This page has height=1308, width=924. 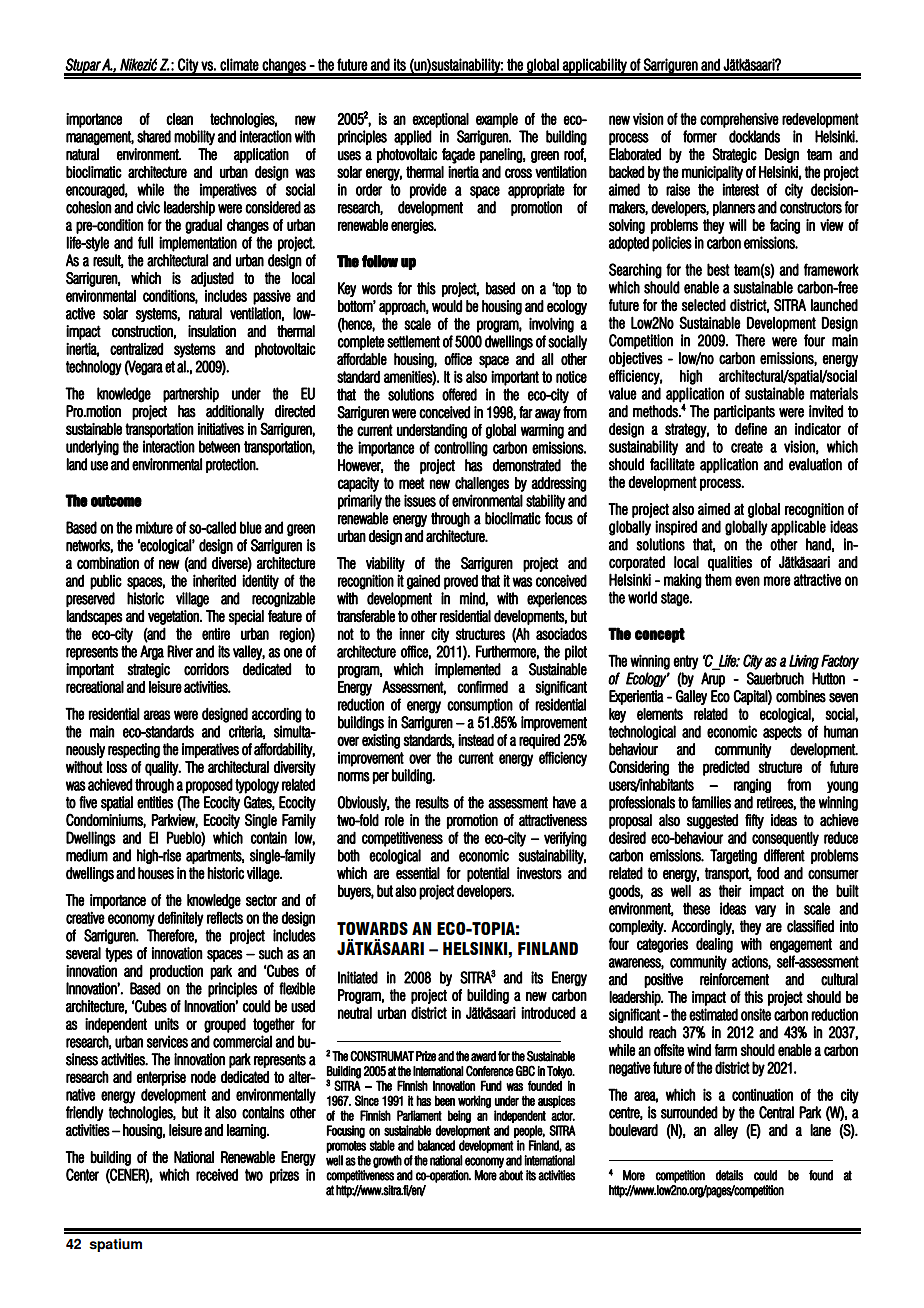 What do you see at coordinates (181, 919) in the page?
I see `definitely` at bounding box center [181, 919].
